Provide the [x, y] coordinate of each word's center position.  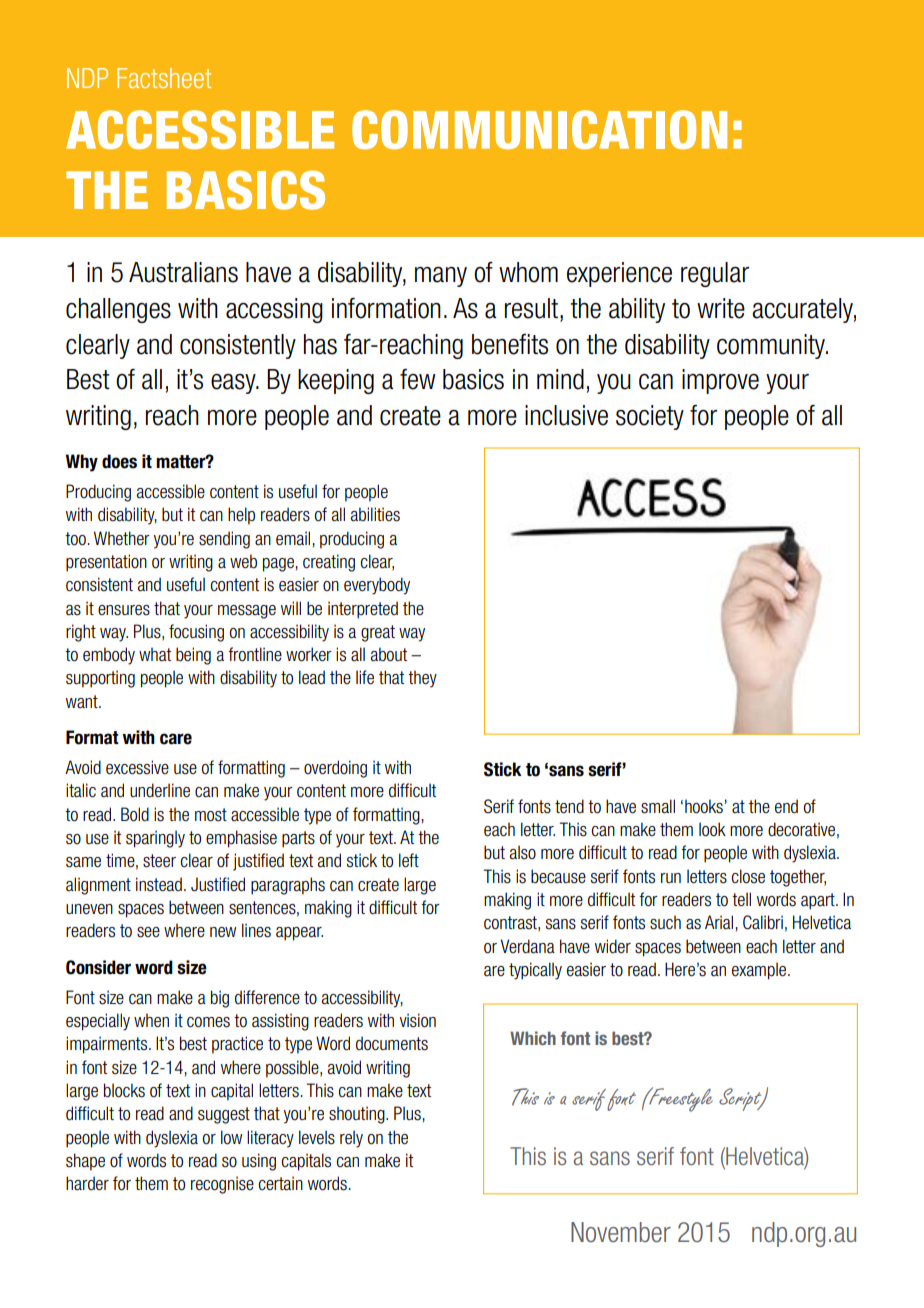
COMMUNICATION [539, 129]
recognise [222, 1185]
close [748, 876]
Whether [122, 538]
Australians [183, 272]
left [409, 860]
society [650, 417]
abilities [375, 514]
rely [351, 1139]
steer [159, 861]
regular [715, 274]
